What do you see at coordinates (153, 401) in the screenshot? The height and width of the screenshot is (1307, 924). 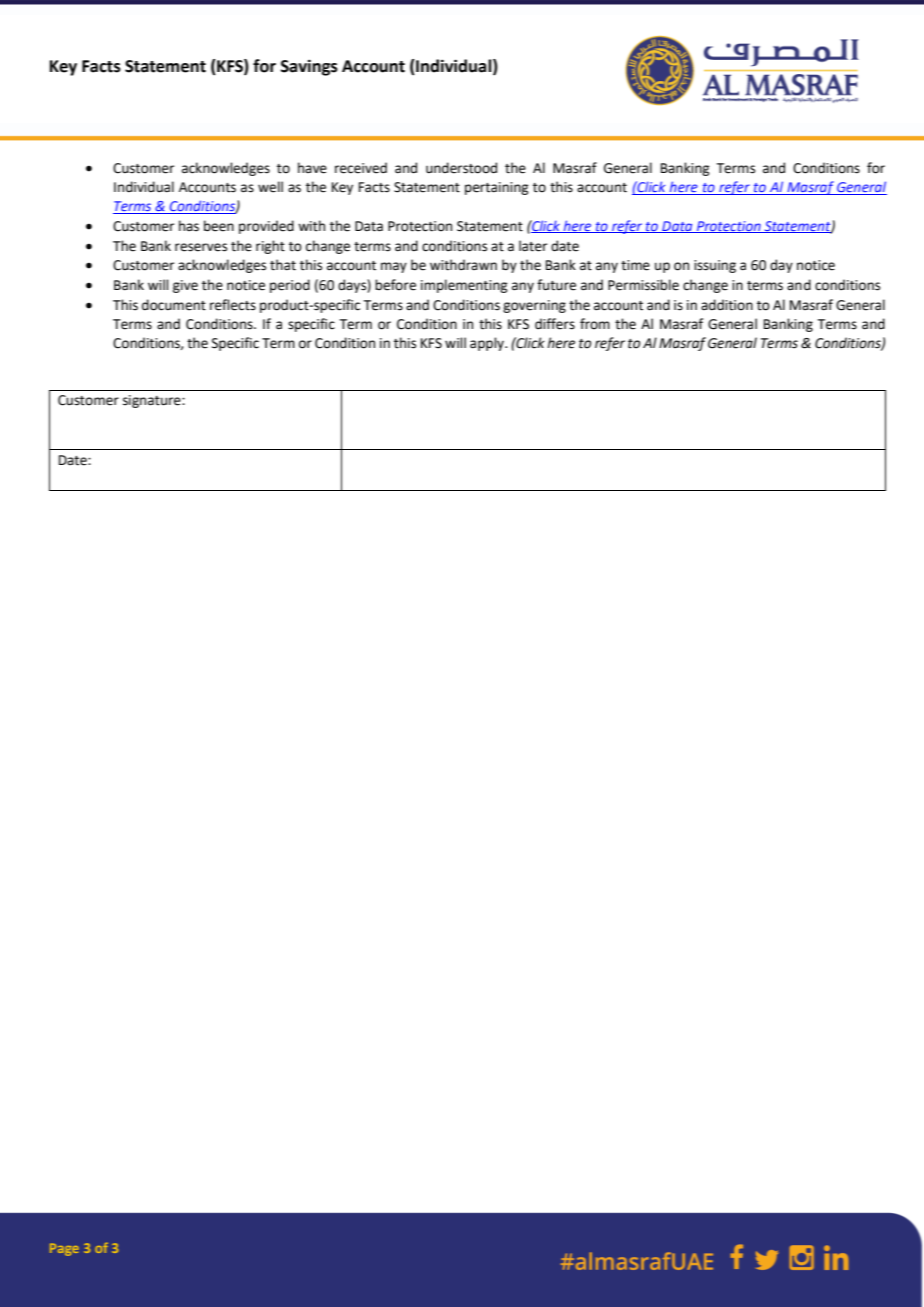 I see `signature` at bounding box center [153, 401].
